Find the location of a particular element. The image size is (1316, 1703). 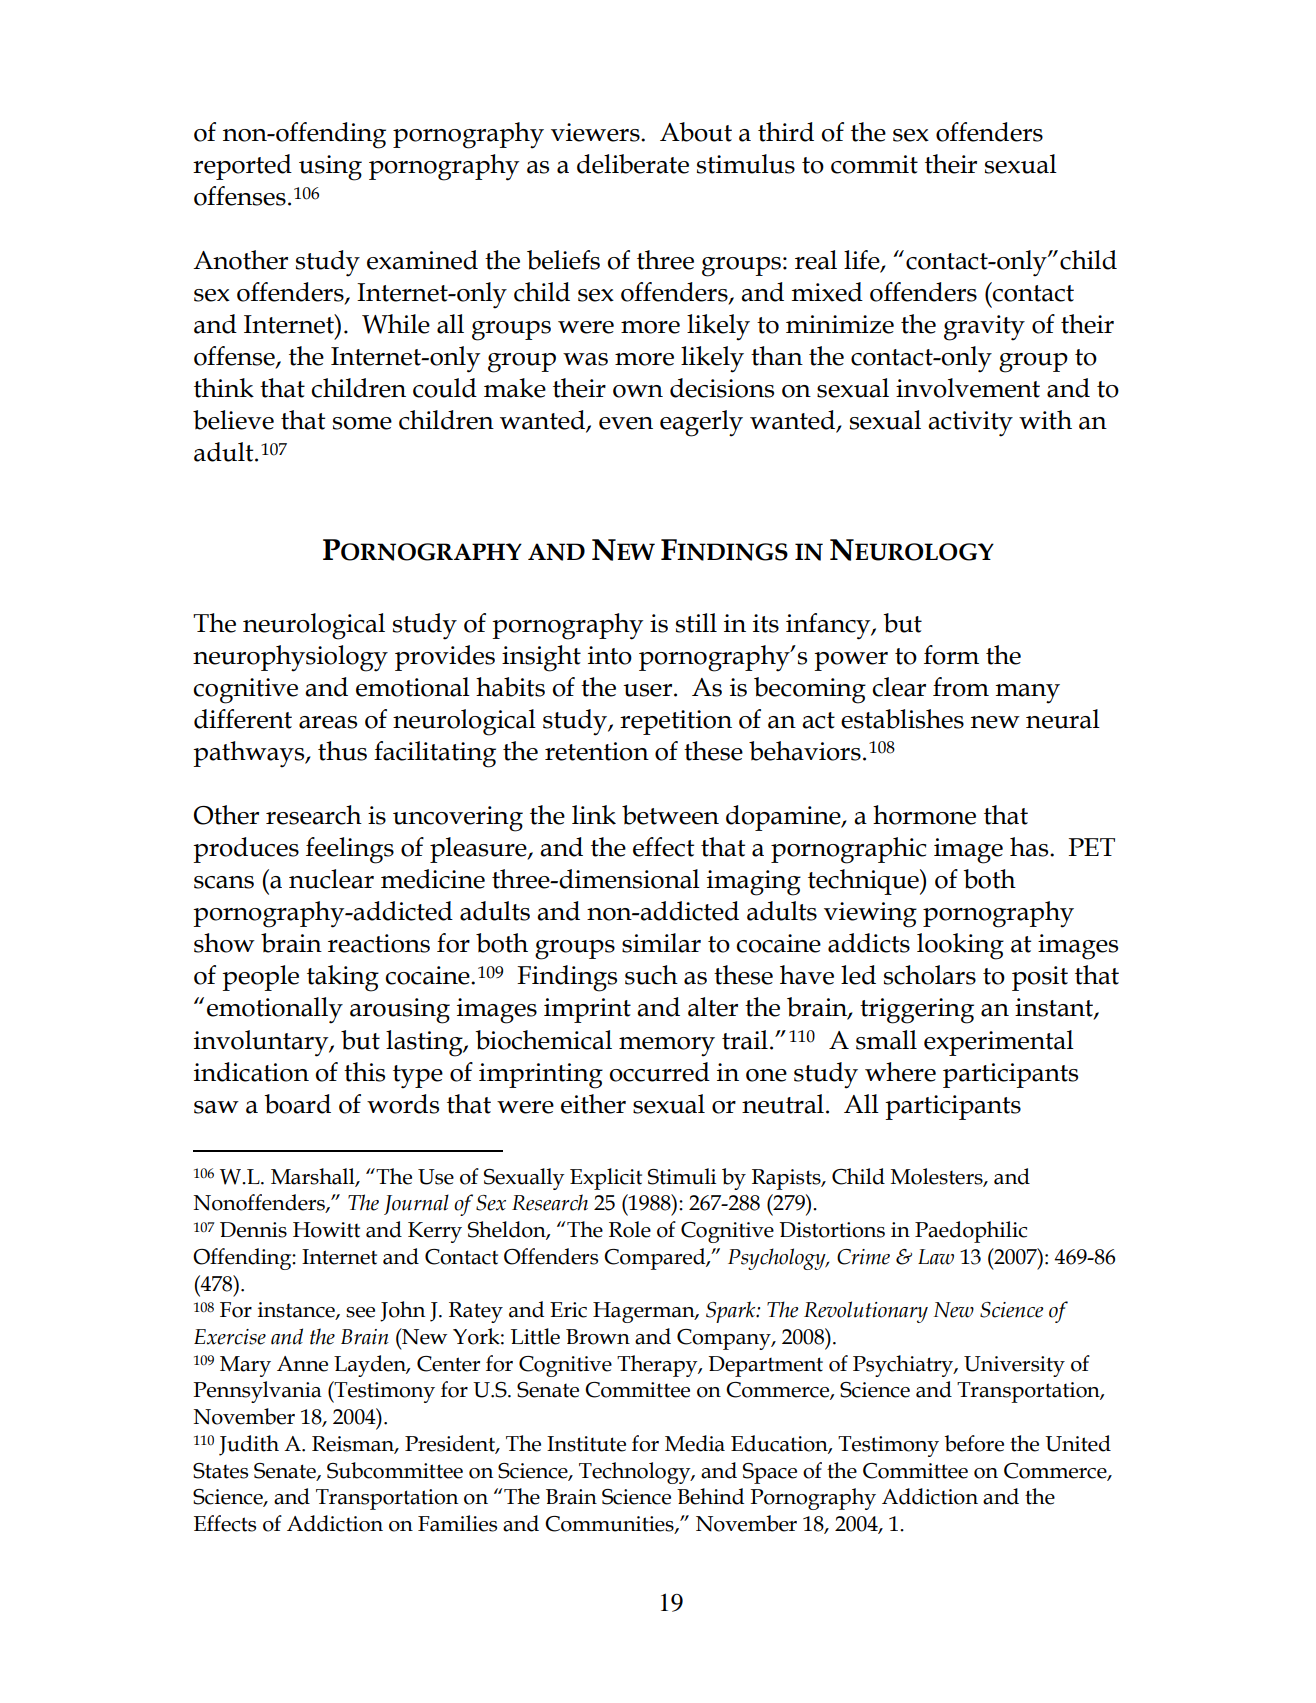

life is located at coordinates (863, 261).
